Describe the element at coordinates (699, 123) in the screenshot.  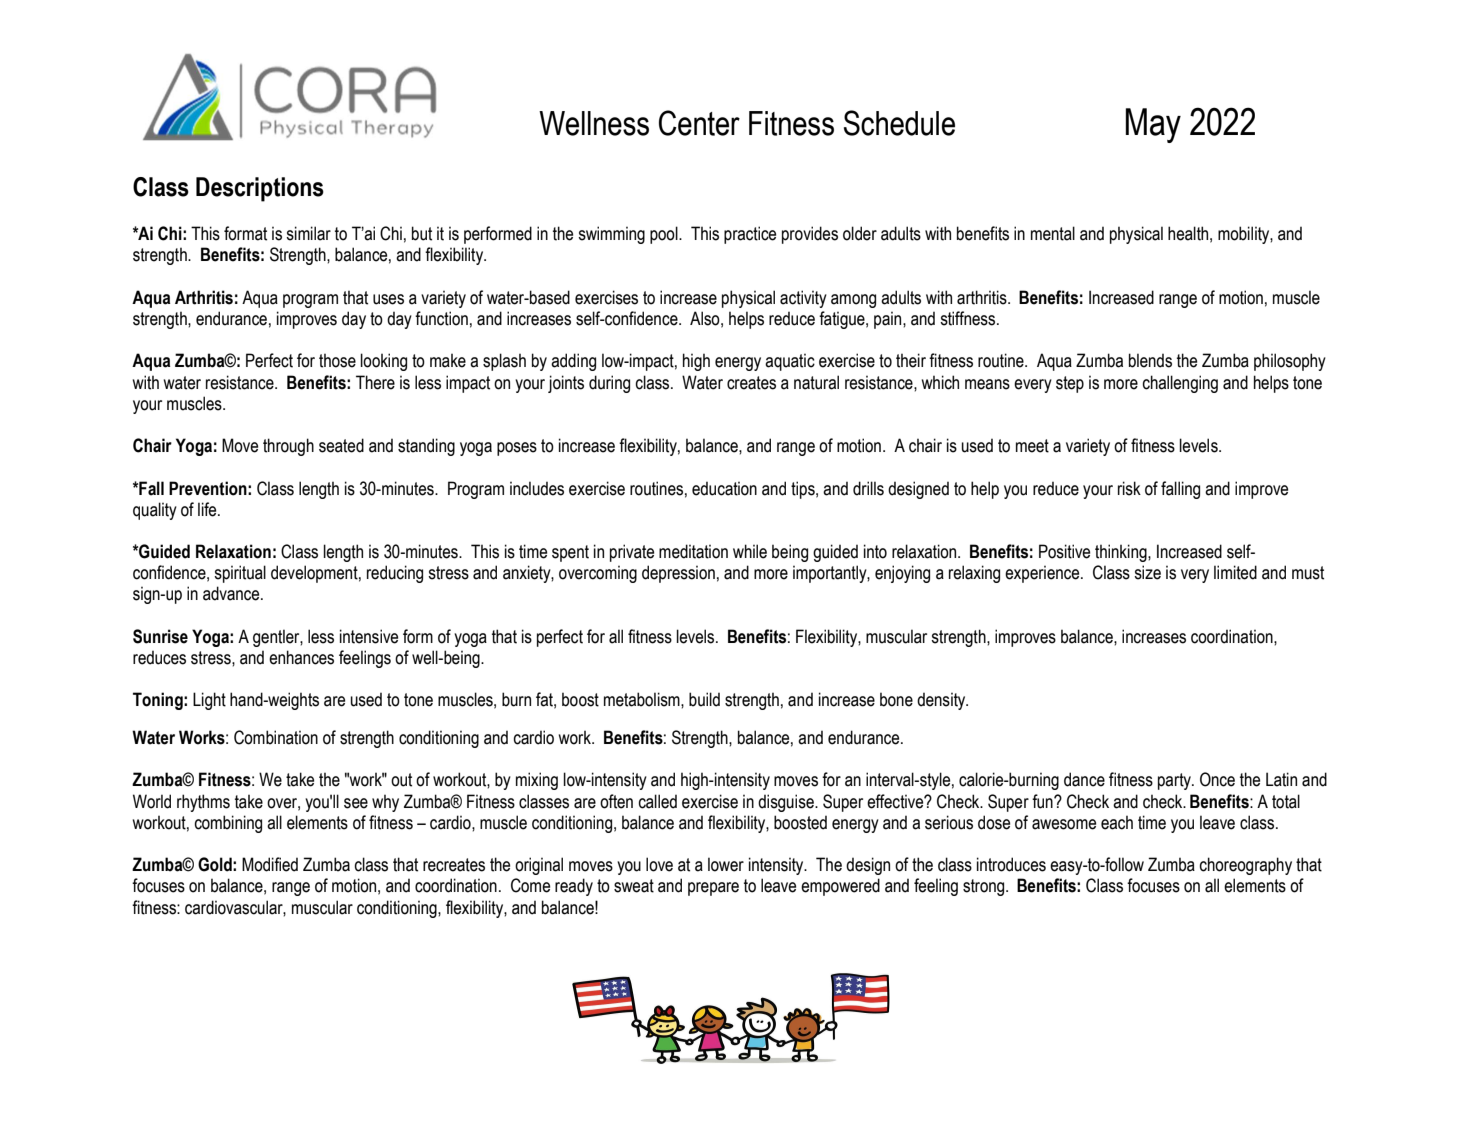
I see `Center` at that location.
